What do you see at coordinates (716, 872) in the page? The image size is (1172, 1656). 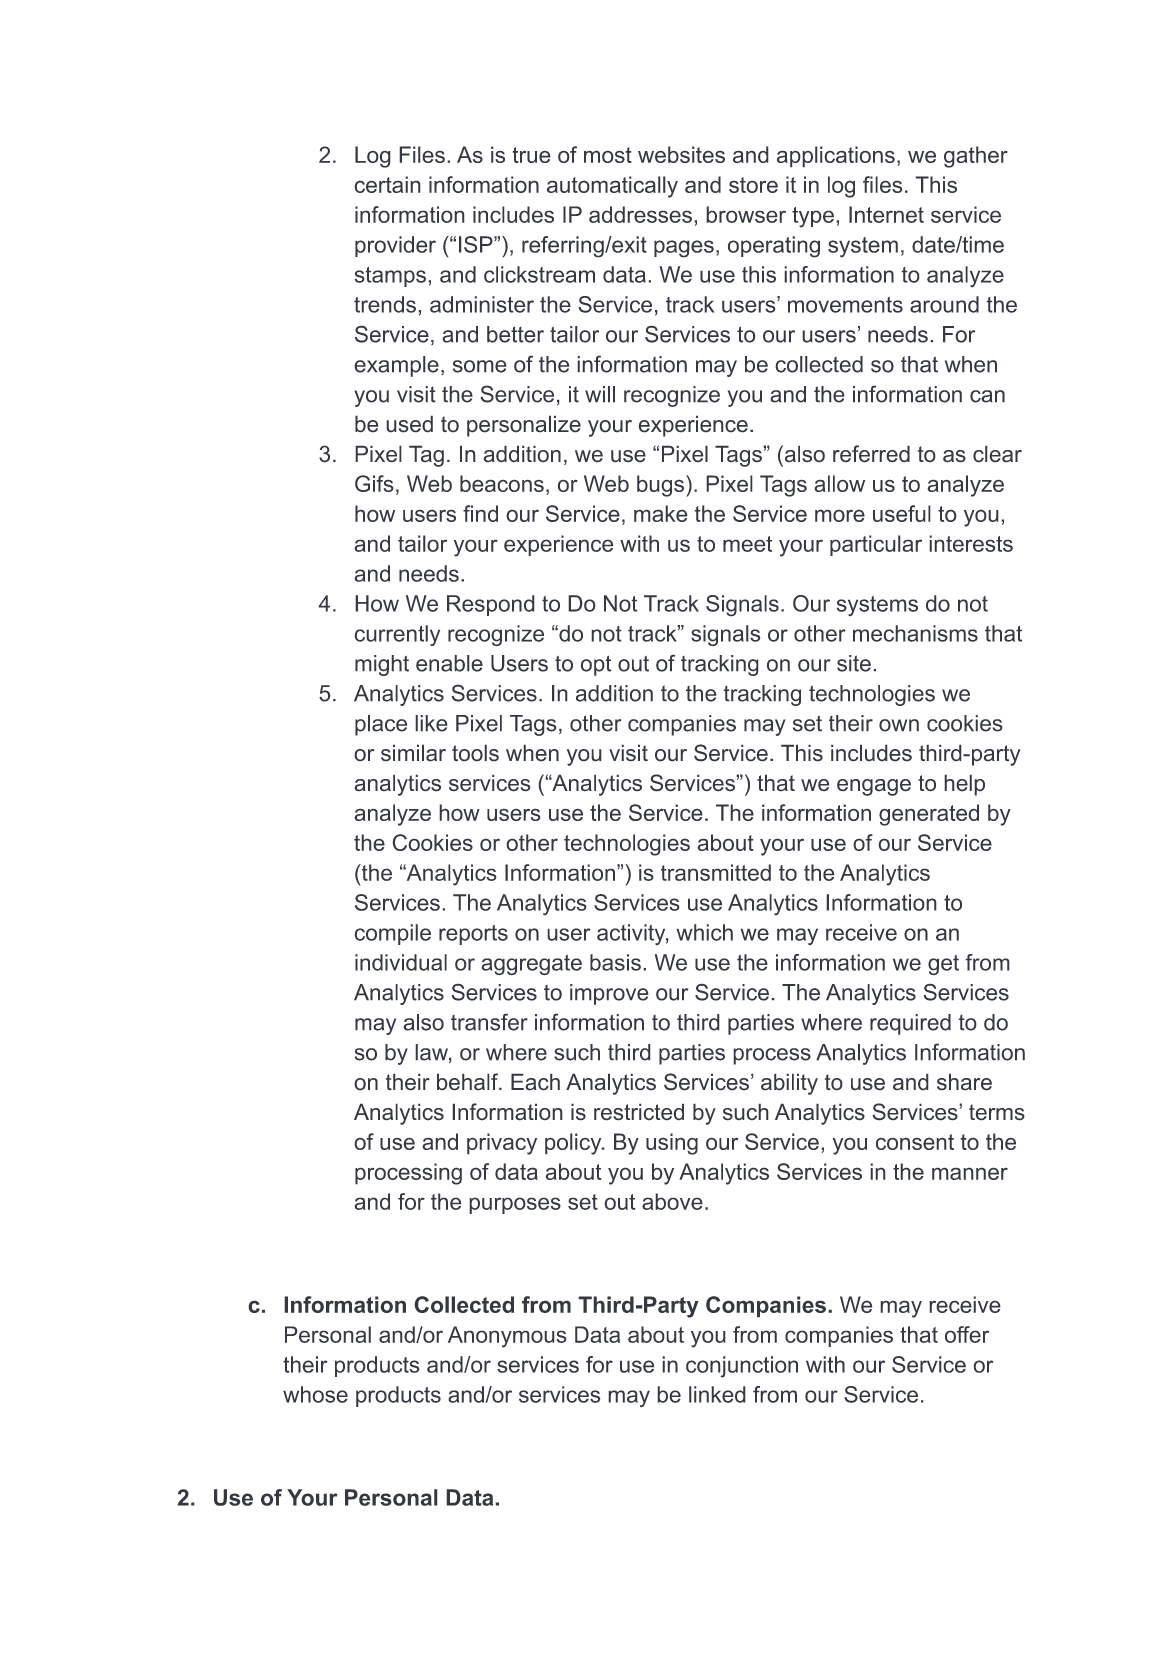 I see `transmitted` at bounding box center [716, 872].
